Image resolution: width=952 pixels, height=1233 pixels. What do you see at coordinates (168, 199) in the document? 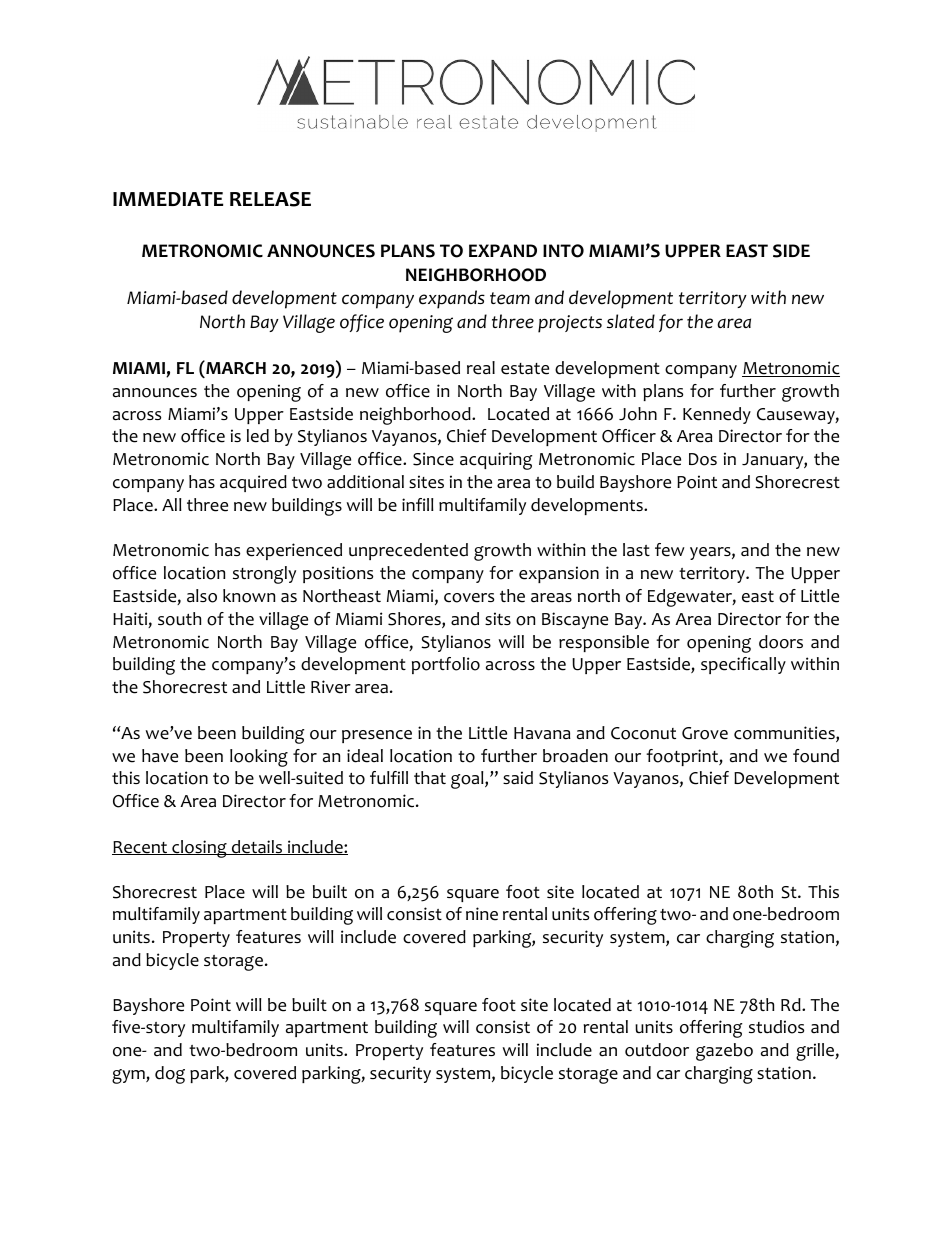
I see `IMMEDIATE` at bounding box center [168, 199].
